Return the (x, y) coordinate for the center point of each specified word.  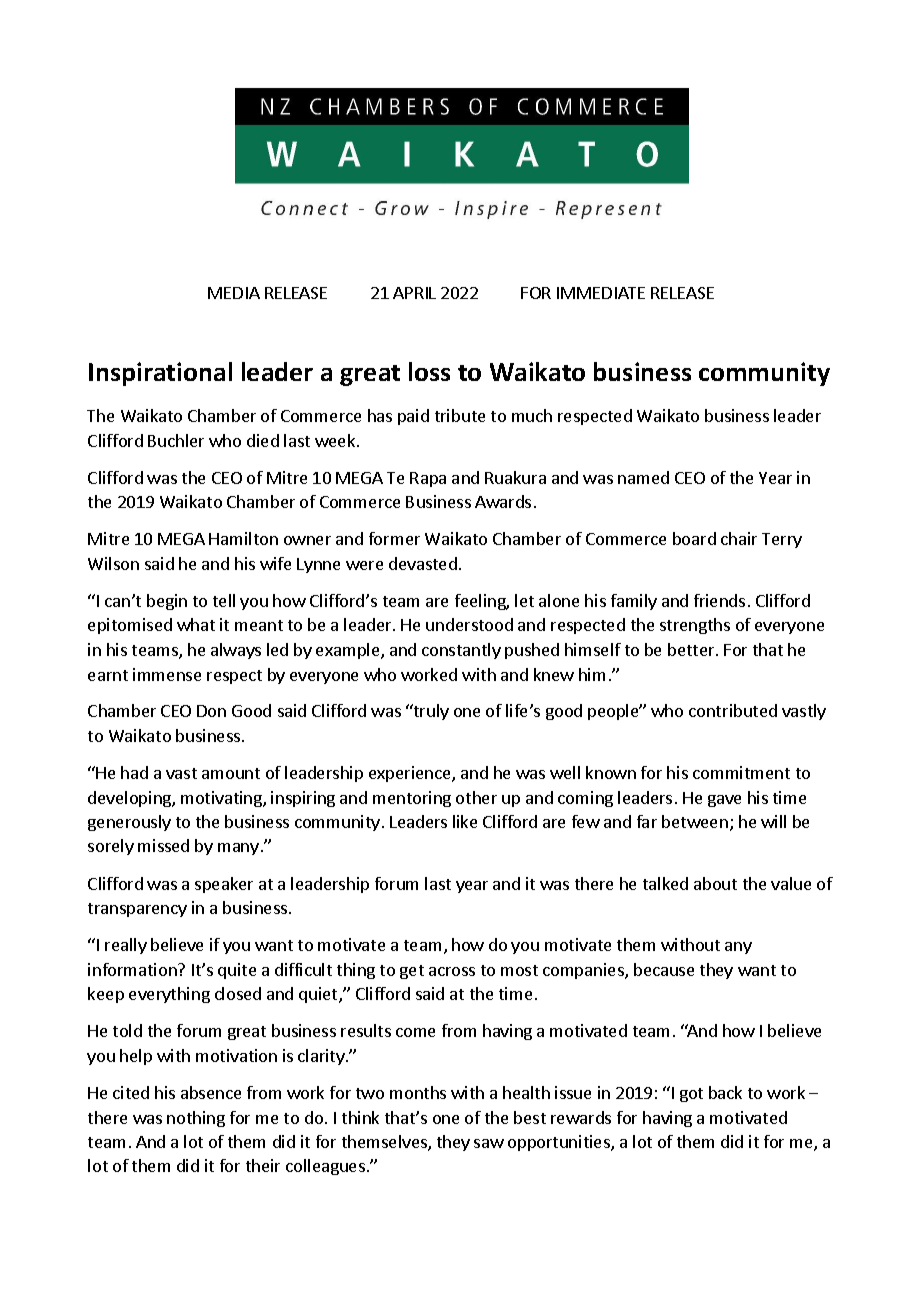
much (532, 415)
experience (411, 774)
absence (211, 1092)
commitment (741, 772)
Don (211, 711)
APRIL (414, 293)
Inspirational (160, 374)
